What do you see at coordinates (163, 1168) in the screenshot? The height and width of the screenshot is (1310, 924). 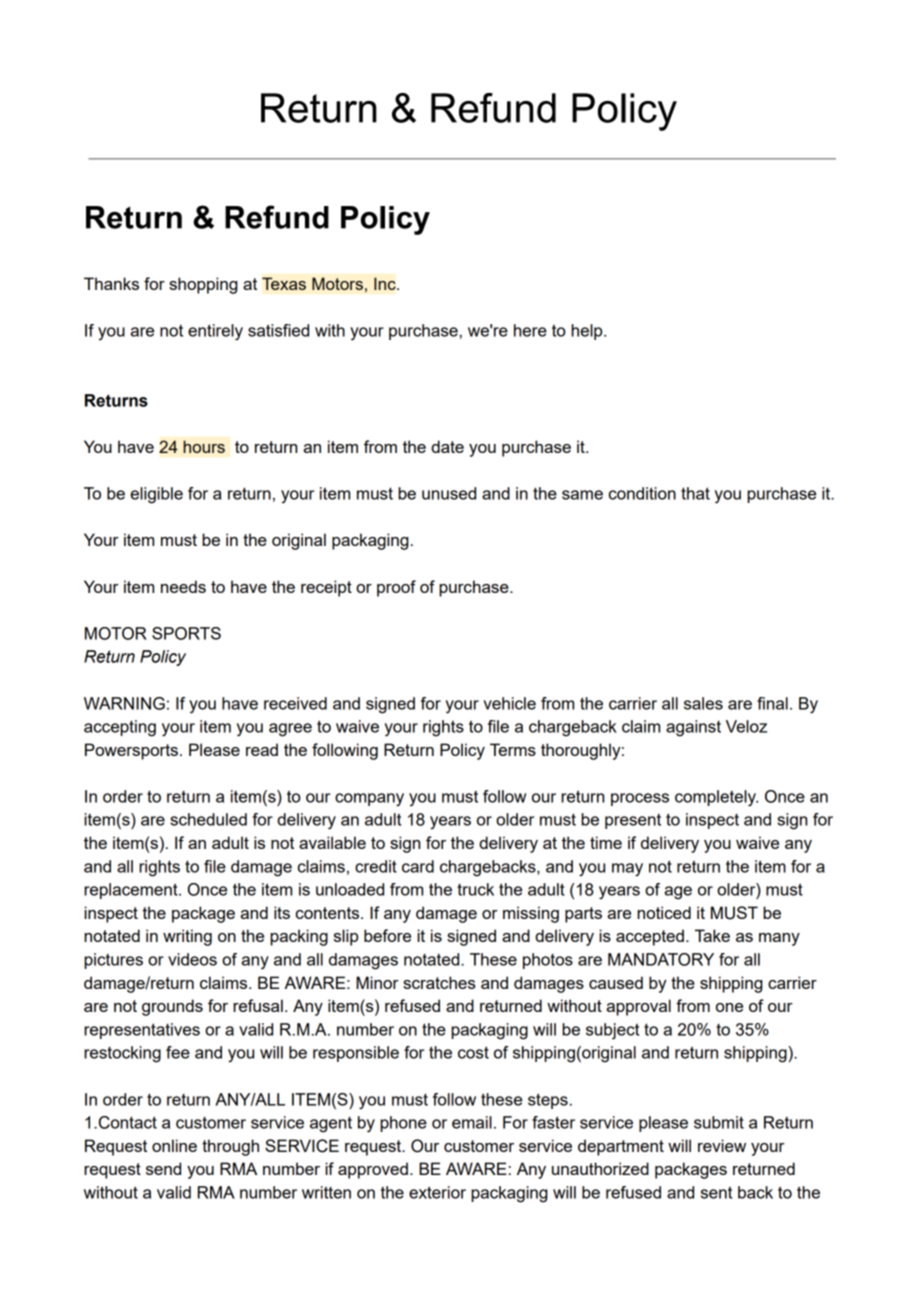 I see `send` at bounding box center [163, 1168].
